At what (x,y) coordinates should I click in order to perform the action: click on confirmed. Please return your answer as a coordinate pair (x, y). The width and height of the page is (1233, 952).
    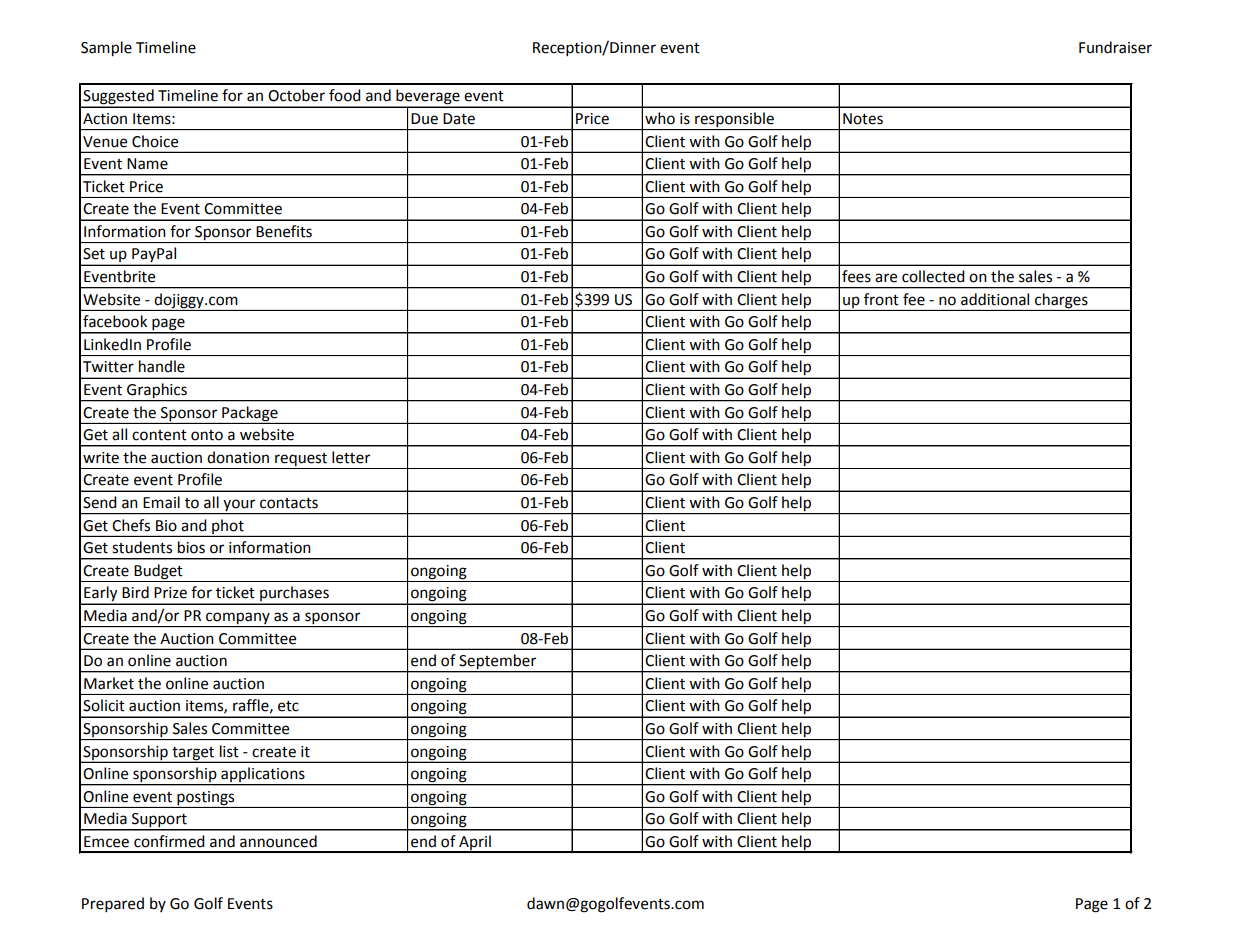
    Looking at the image, I should click on (169, 841).
